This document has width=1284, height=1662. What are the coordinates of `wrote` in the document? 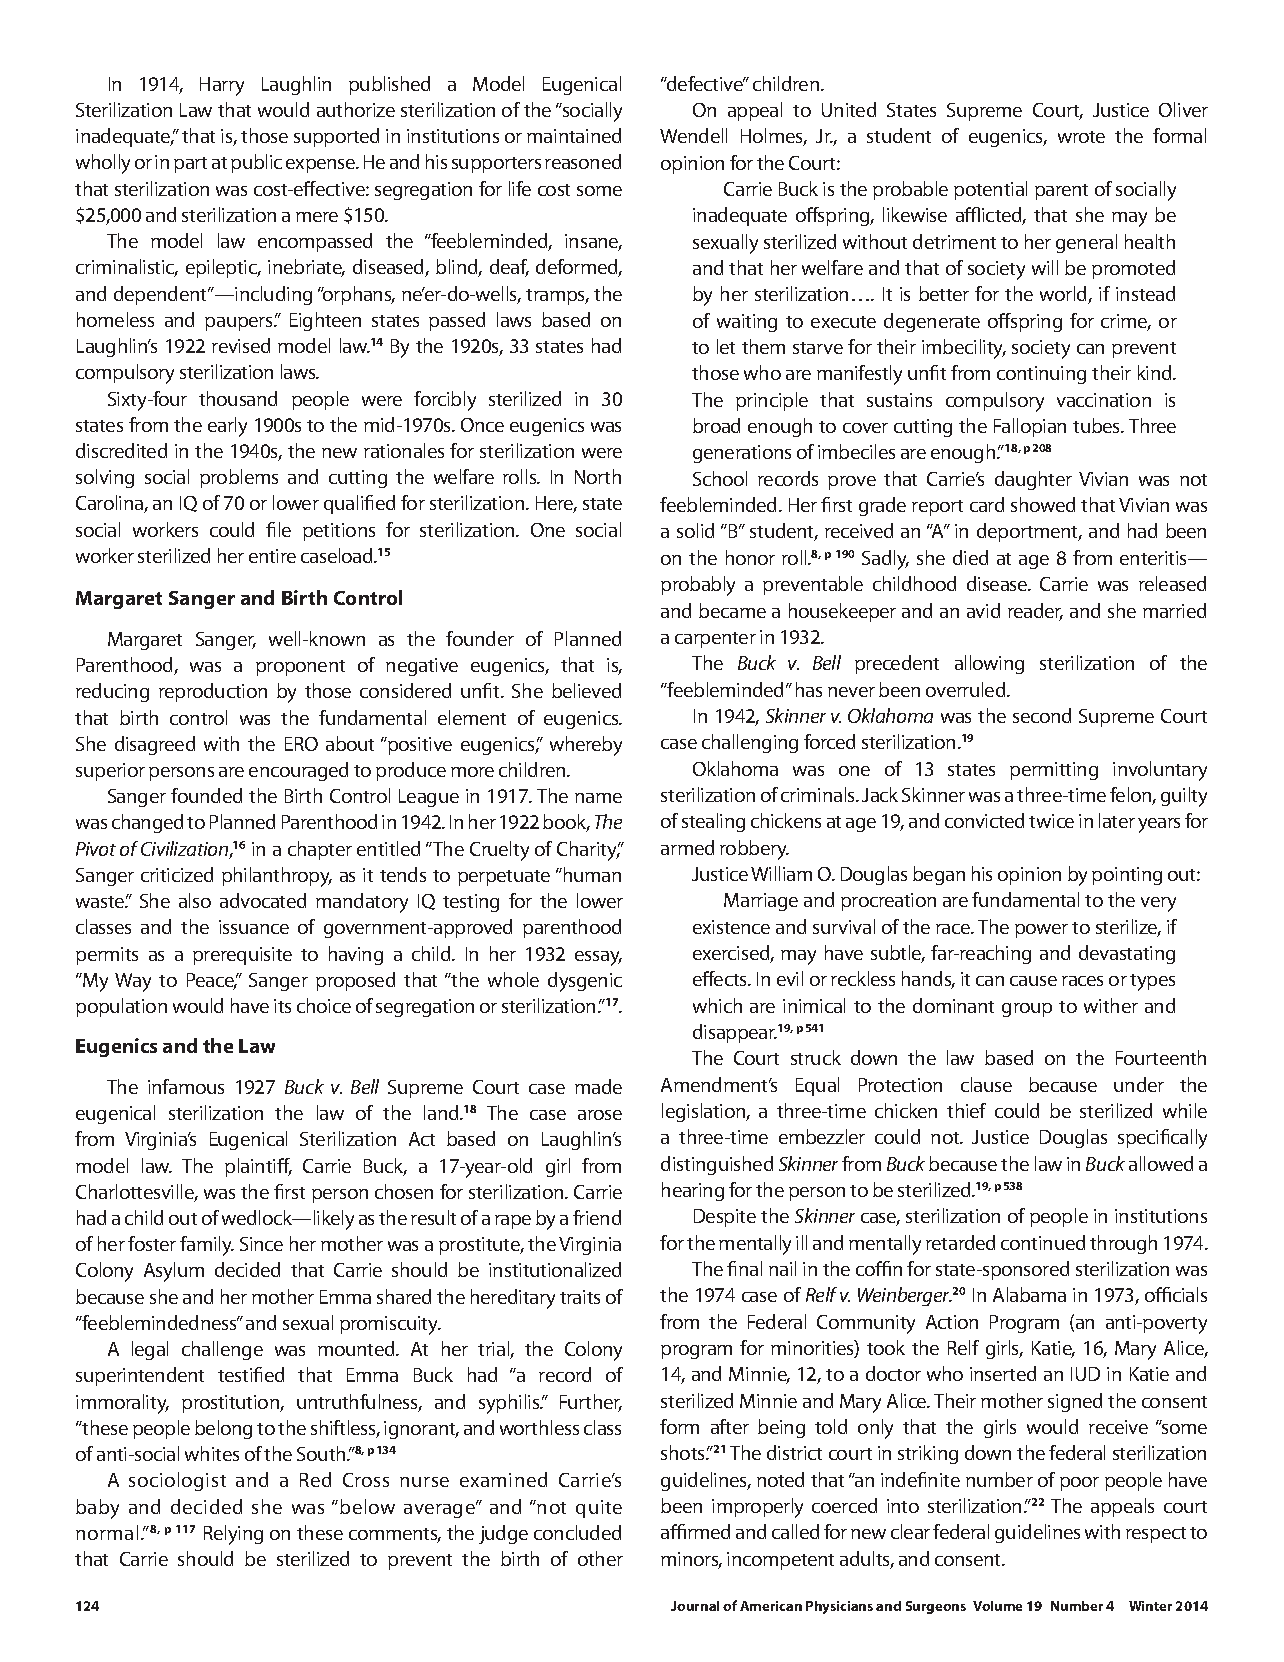 It's located at (1081, 137).
